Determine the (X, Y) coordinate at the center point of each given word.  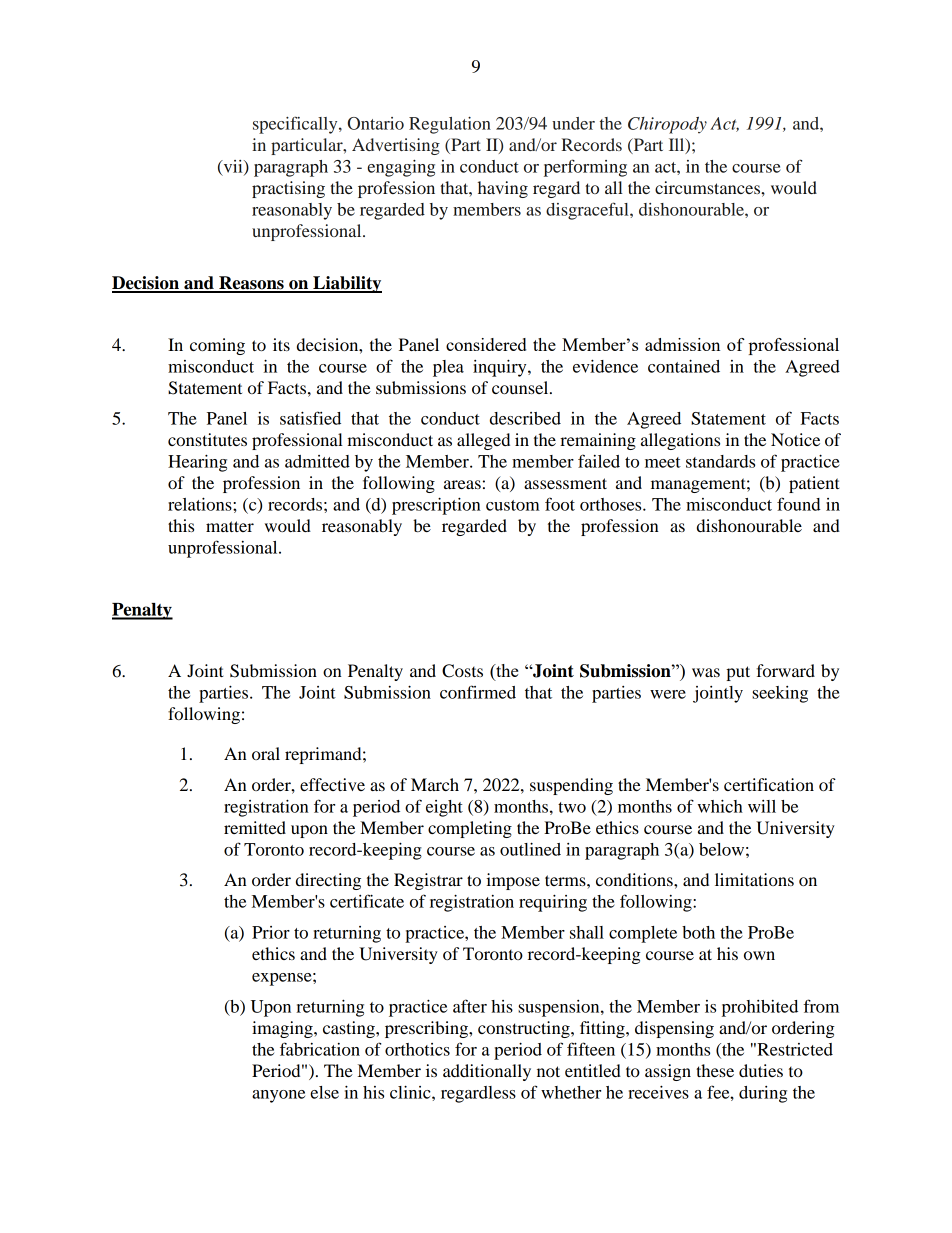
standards (720, 461)
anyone (278, 1096)
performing (585, 168)
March (435, 784)
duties (761, 1070)
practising (288, 189)
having (503, 189)
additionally (487, 1072)
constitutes (207, 439)
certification (769, 784)
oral (266, 753)
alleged (483, 441)
